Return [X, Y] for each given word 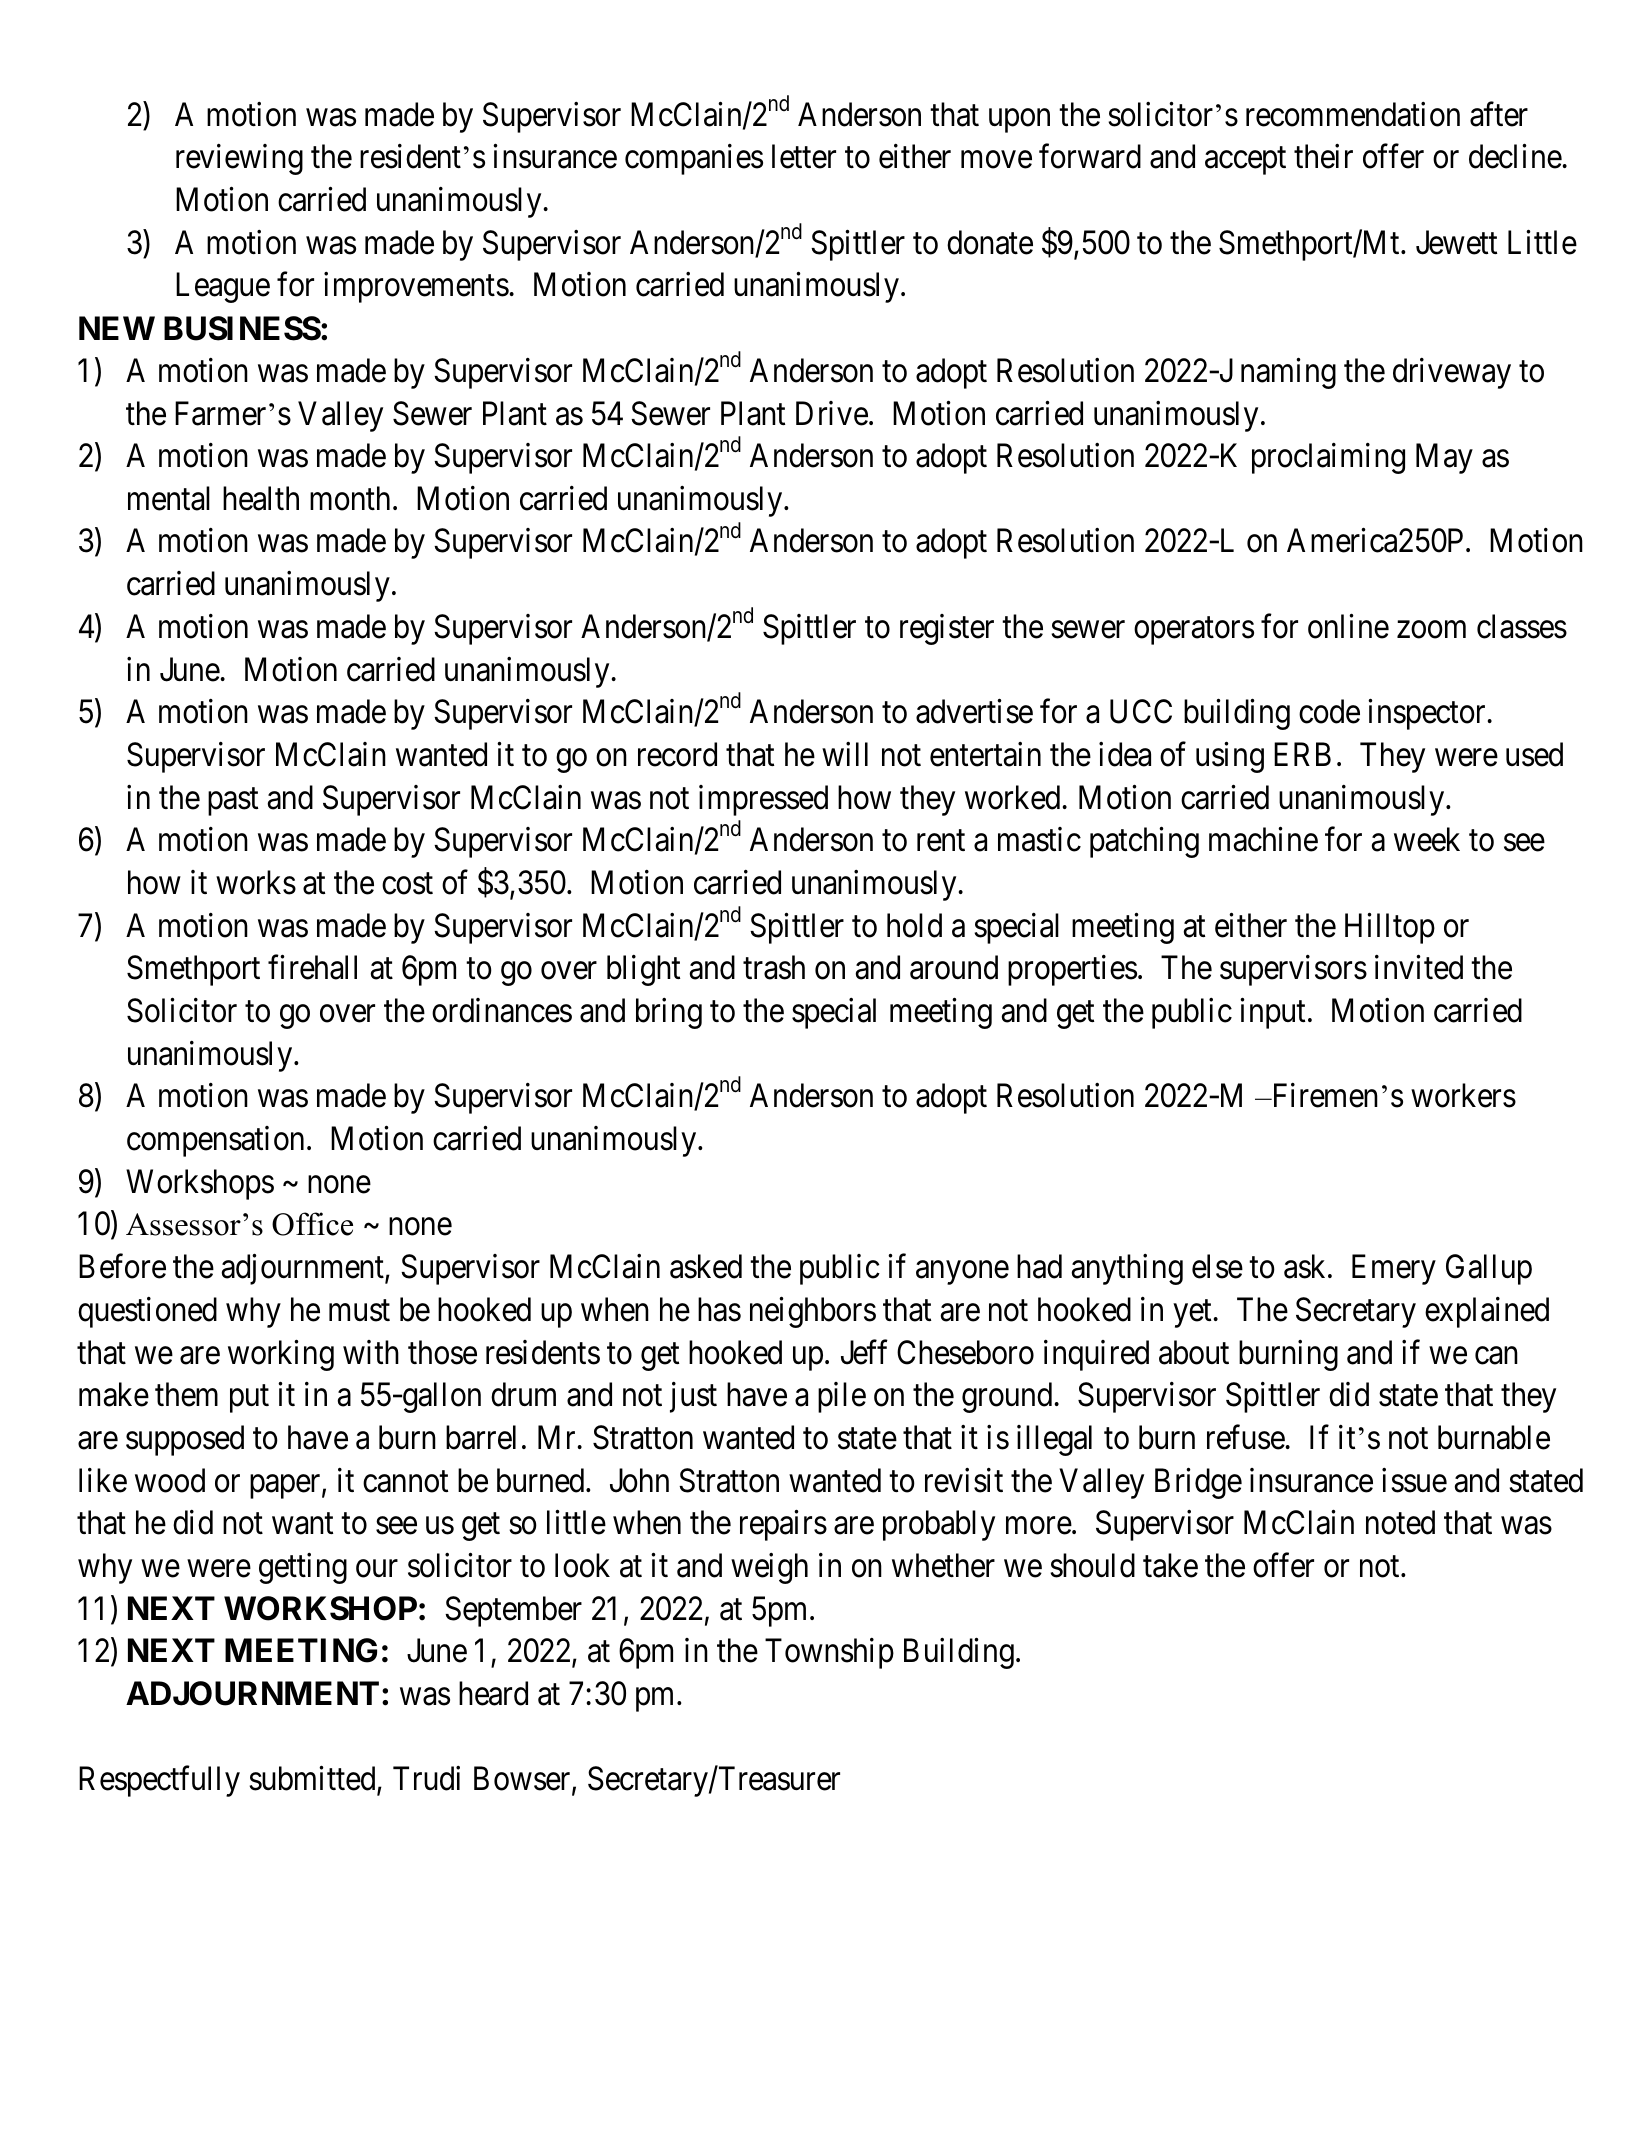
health [261, 498]
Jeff [864, 1352]
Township [829, 1653]
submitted [313, 1780]
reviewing [239, 159]
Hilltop [1390, 928]
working [281, 1355]
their [1323, 156]
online [1348, 626]
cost [407, 884]
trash [774, 967]
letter [804, 156]
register [947, 629]
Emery [1394, 1270]
